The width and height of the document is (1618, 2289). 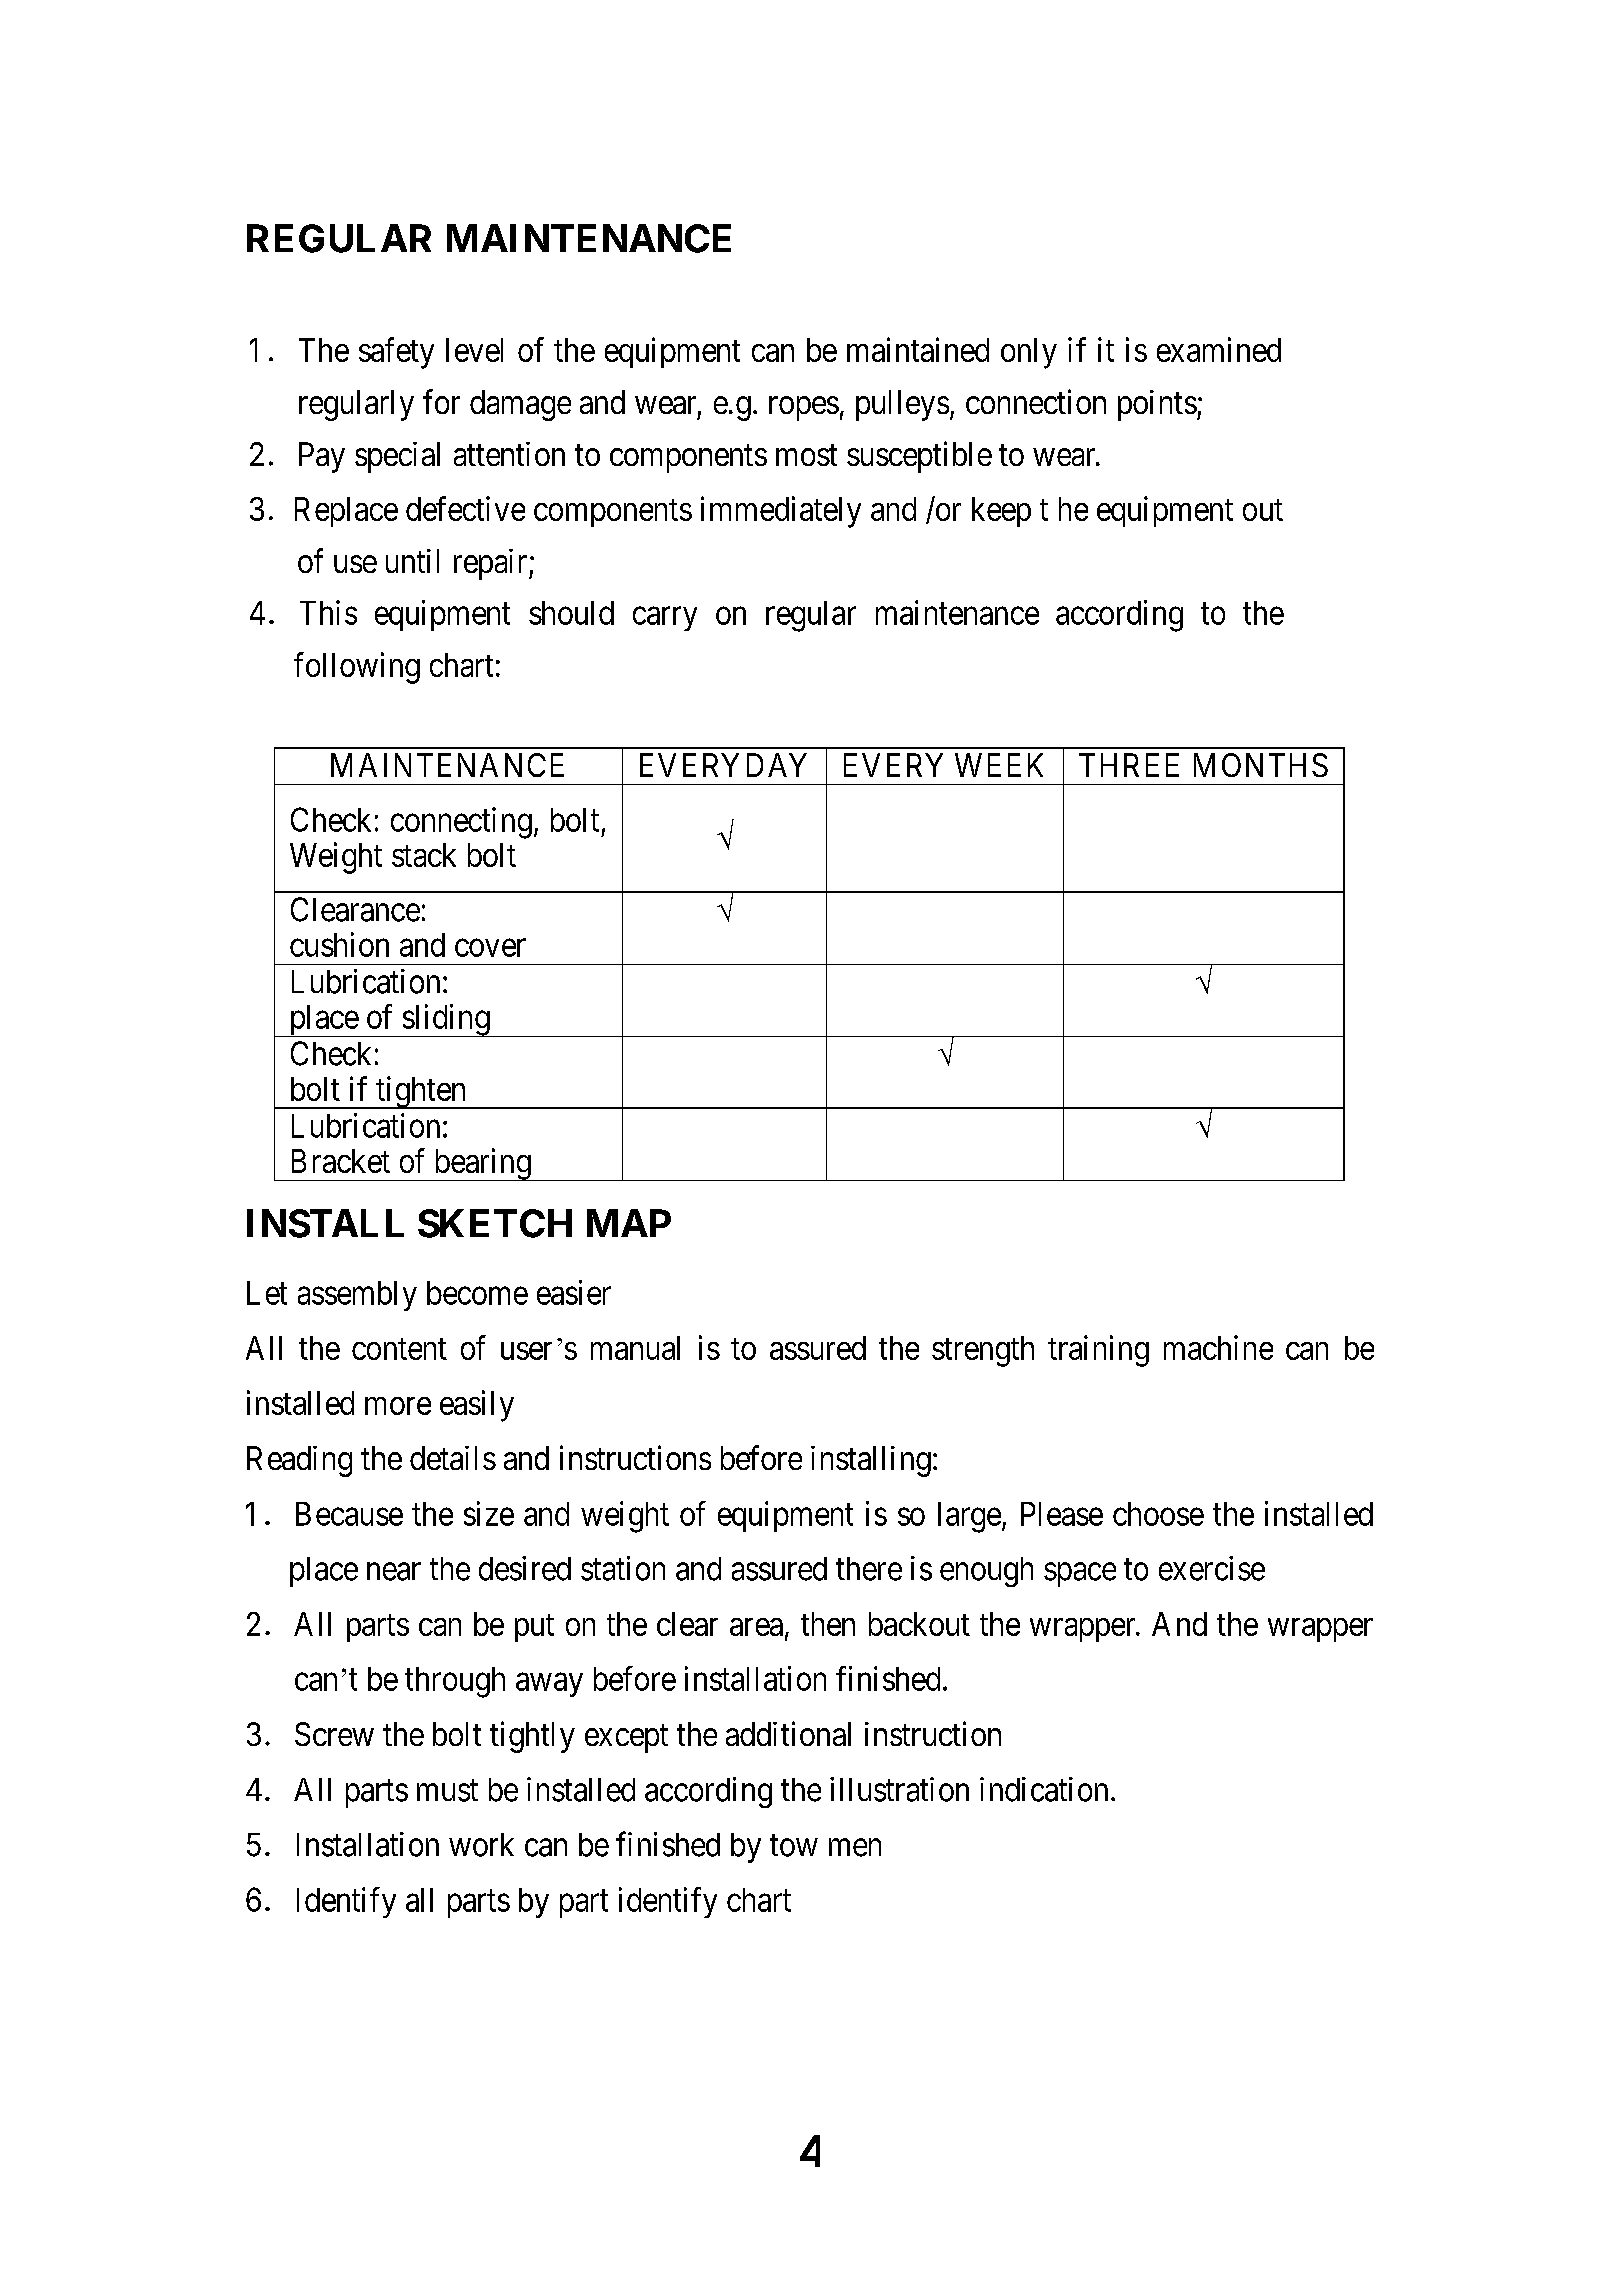 What do you see at coordinates (396, 353) in the document?
I see `safety` at bounding box center [396, 353].
